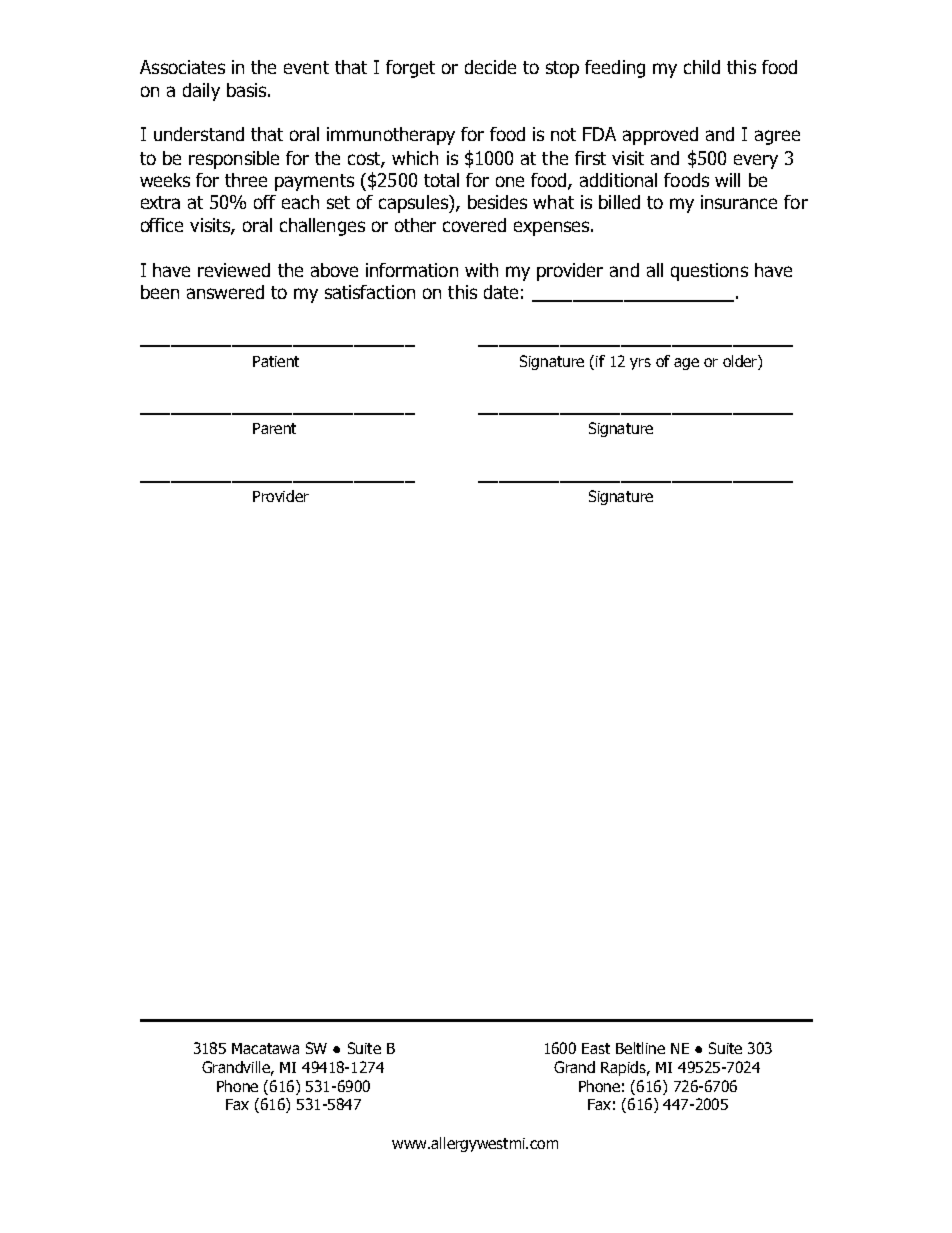 This screenshot has height=1233, width=952. What do you see at coordinates (702, 67) in the screenshot?
I see `child` at bounding box center [702, 67].
